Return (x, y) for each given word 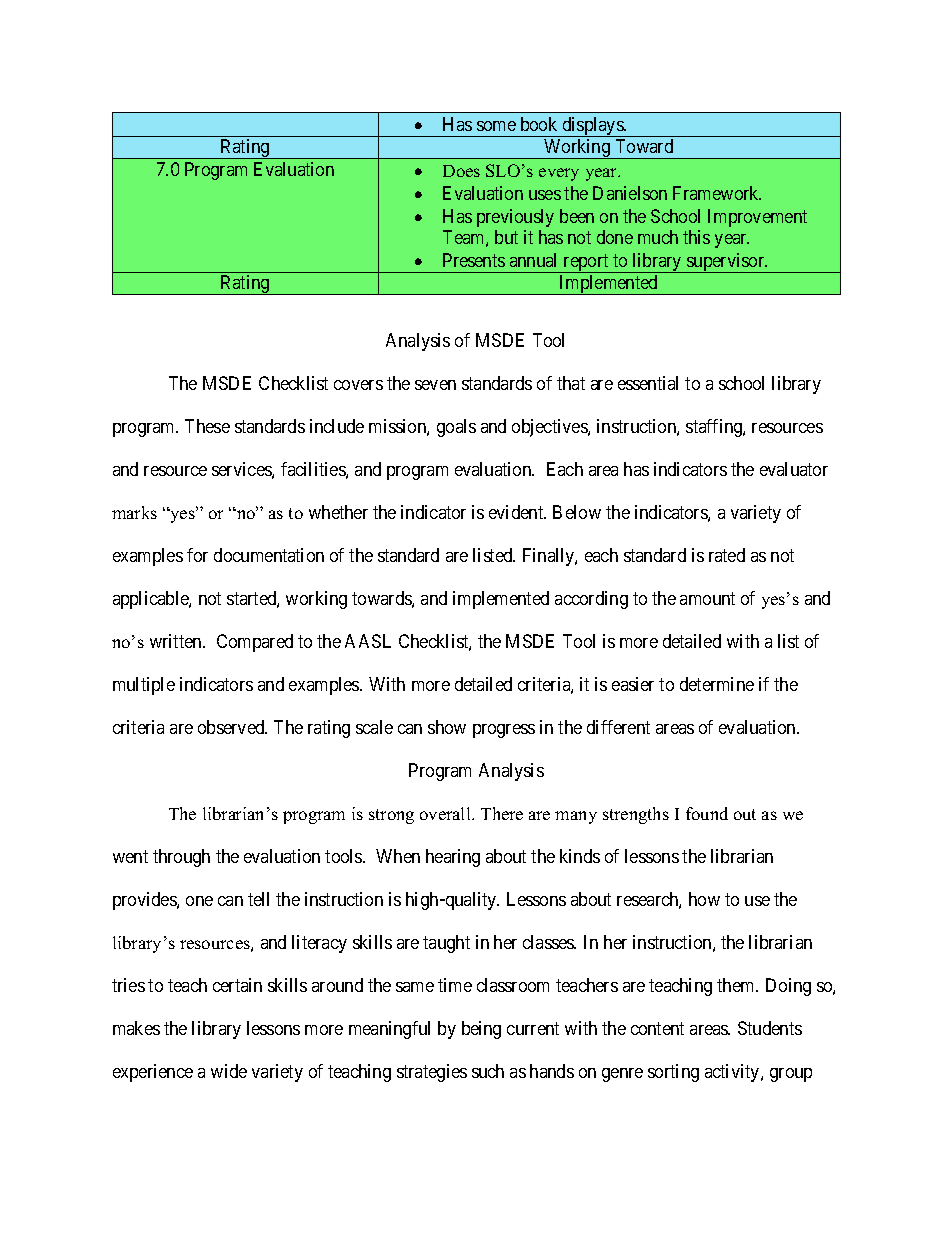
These (207, 426)
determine (717, 684)
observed (232, 727)
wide (229, 1071)
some (496, 126)
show (447, 727)
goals (456, 428)
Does (461, 171)
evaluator (794, 469)
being (481, 1030)
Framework (717, 193)
